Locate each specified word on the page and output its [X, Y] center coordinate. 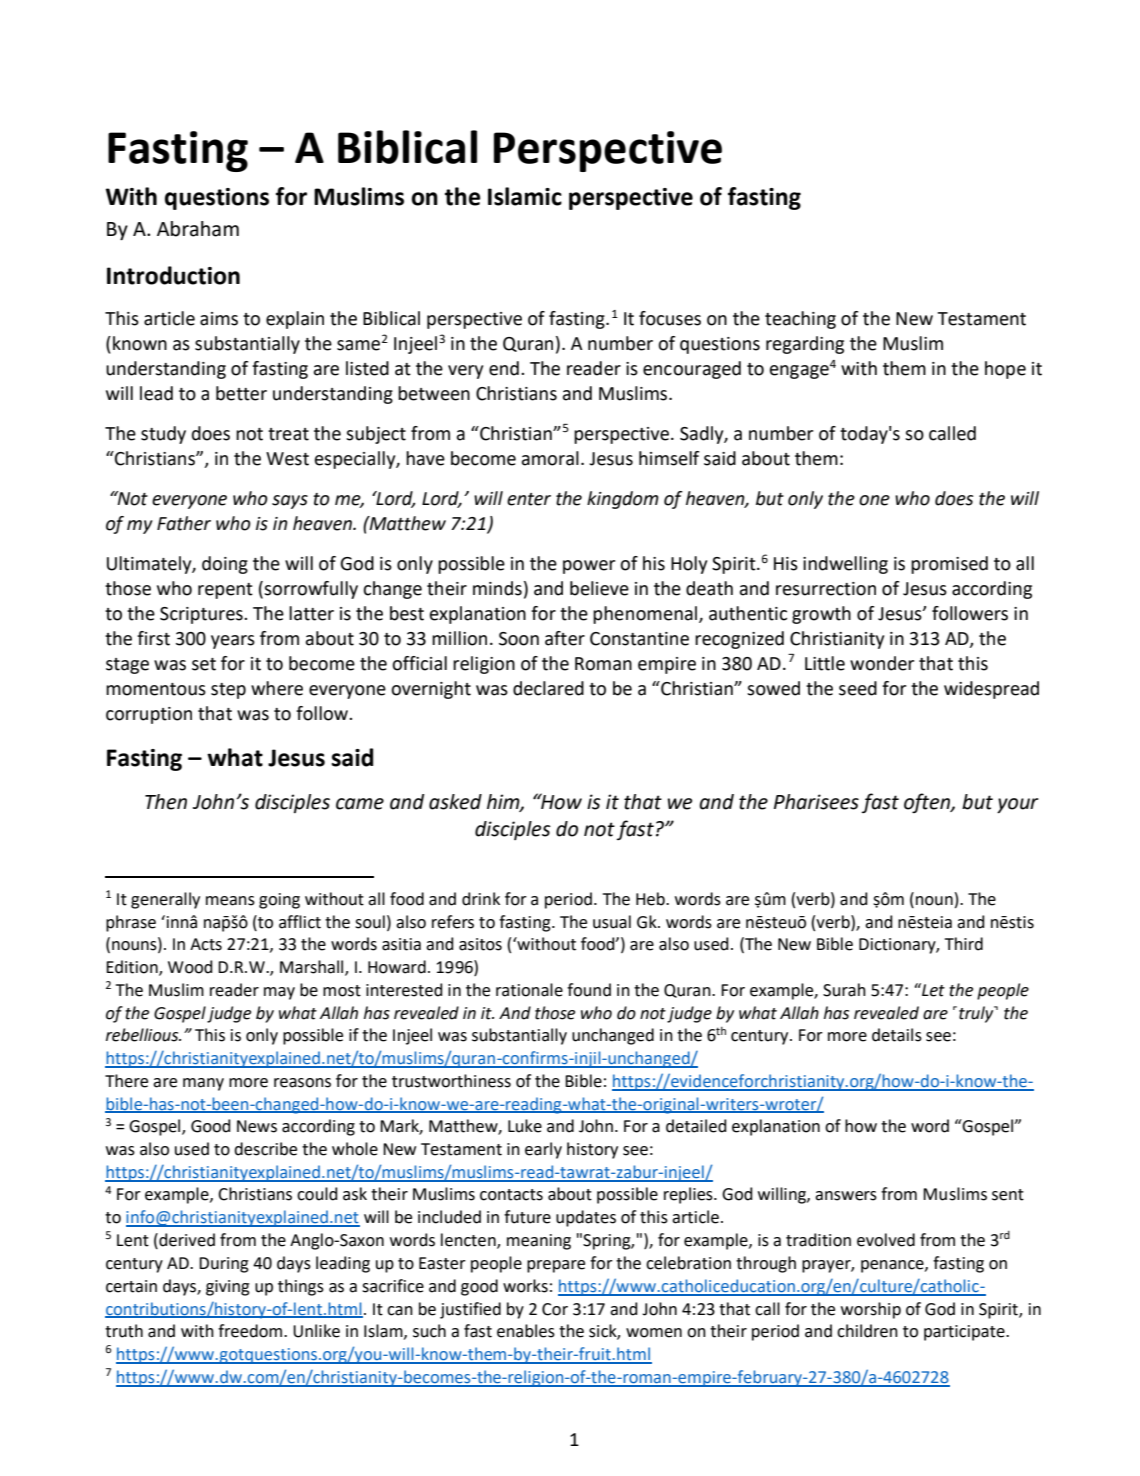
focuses [670, 318]
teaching [800, 320]
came [360, 804]
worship [871, 1310]
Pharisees [816, 802]
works [525, 1286]
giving [228, 1288]
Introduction [173, 275]
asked [455, 802]
